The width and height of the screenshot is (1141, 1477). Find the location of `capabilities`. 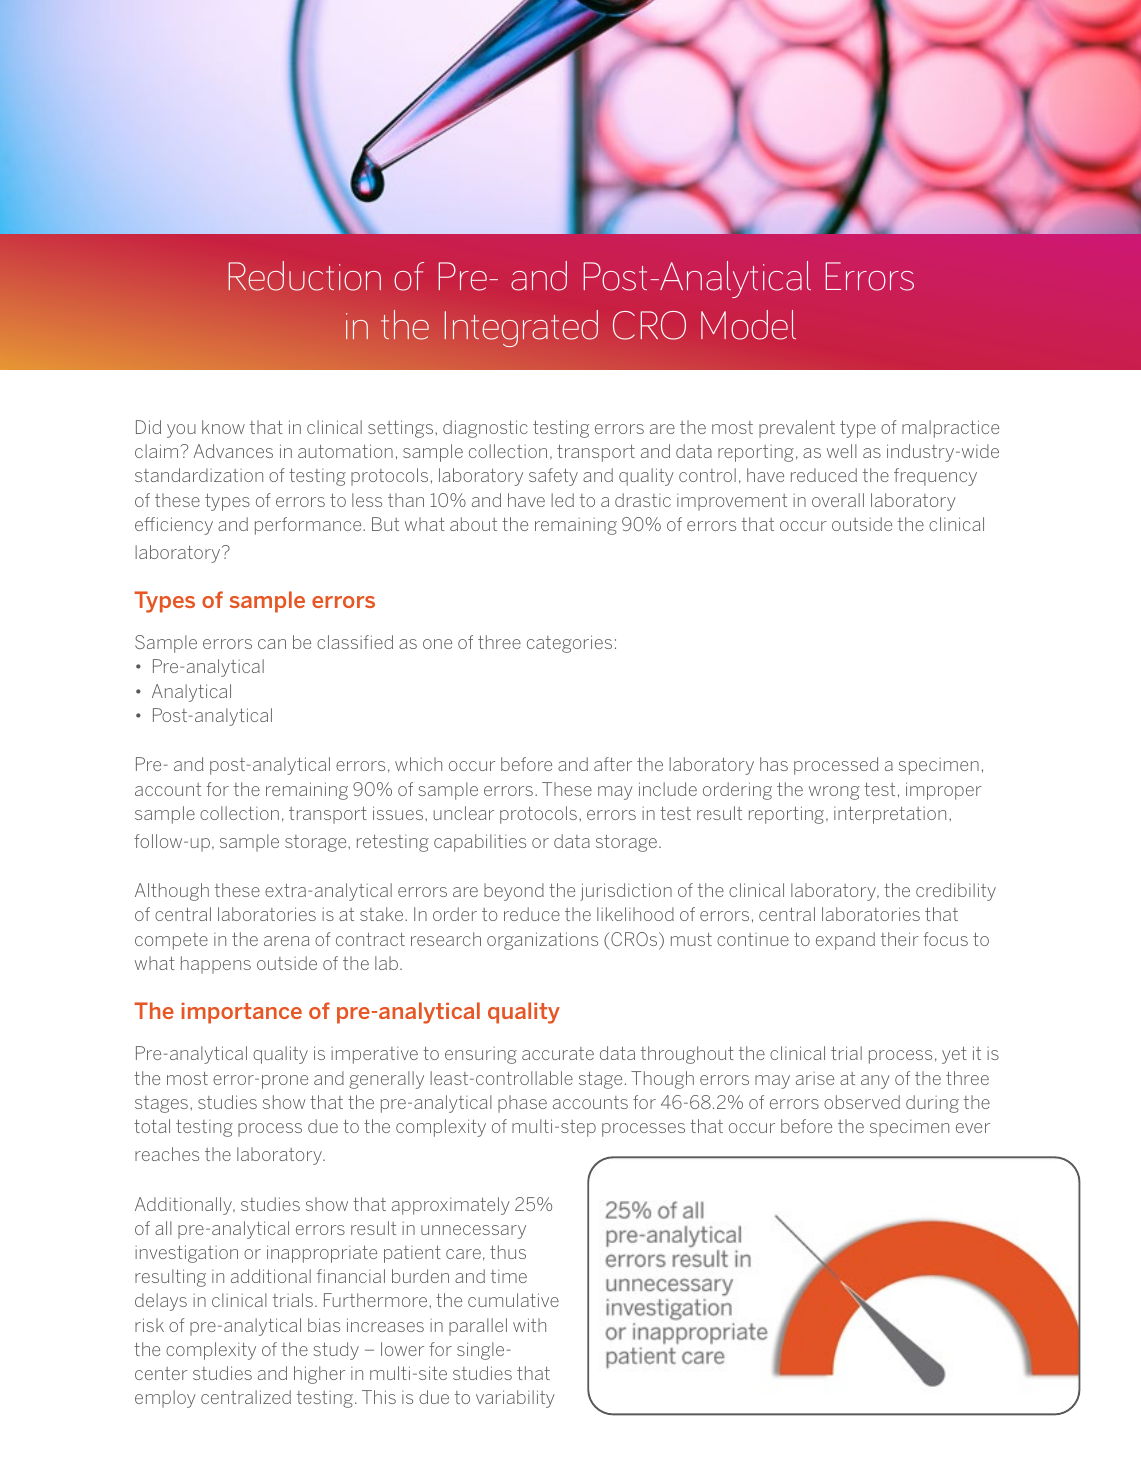

capabilities is located at coordinates (480, 843).
